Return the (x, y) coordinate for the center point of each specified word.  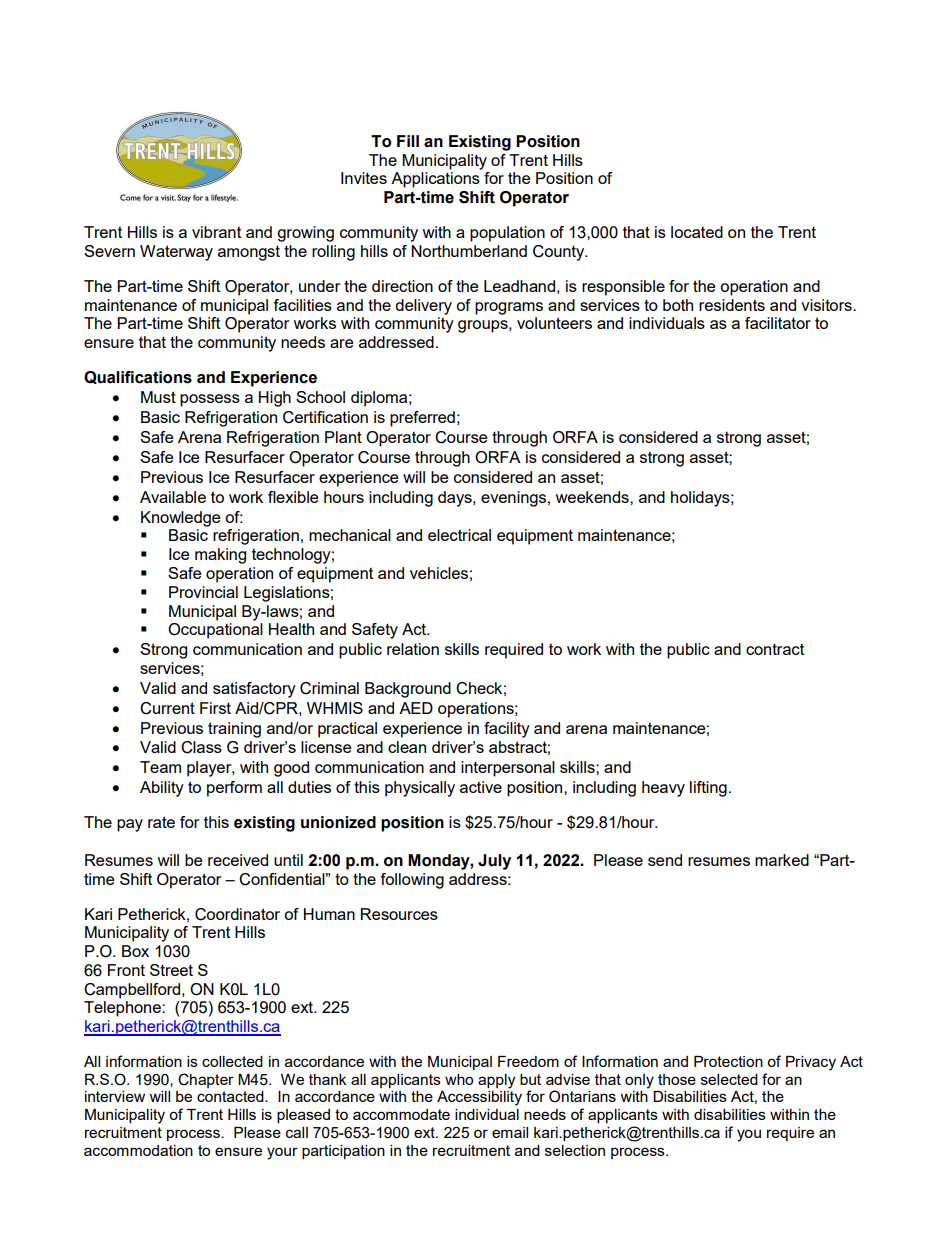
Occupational (215, 631)
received (238, 860)
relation (413, 649)
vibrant (216, 232)
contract (775, 649)
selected (729, 1079)
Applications (435, 180)
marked (782, 860)
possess (210, 400)
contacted (231, 1096)
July (494, 862)
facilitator (778, 323)
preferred (422, 419)
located (697, 232)
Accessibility (479, 1098)
